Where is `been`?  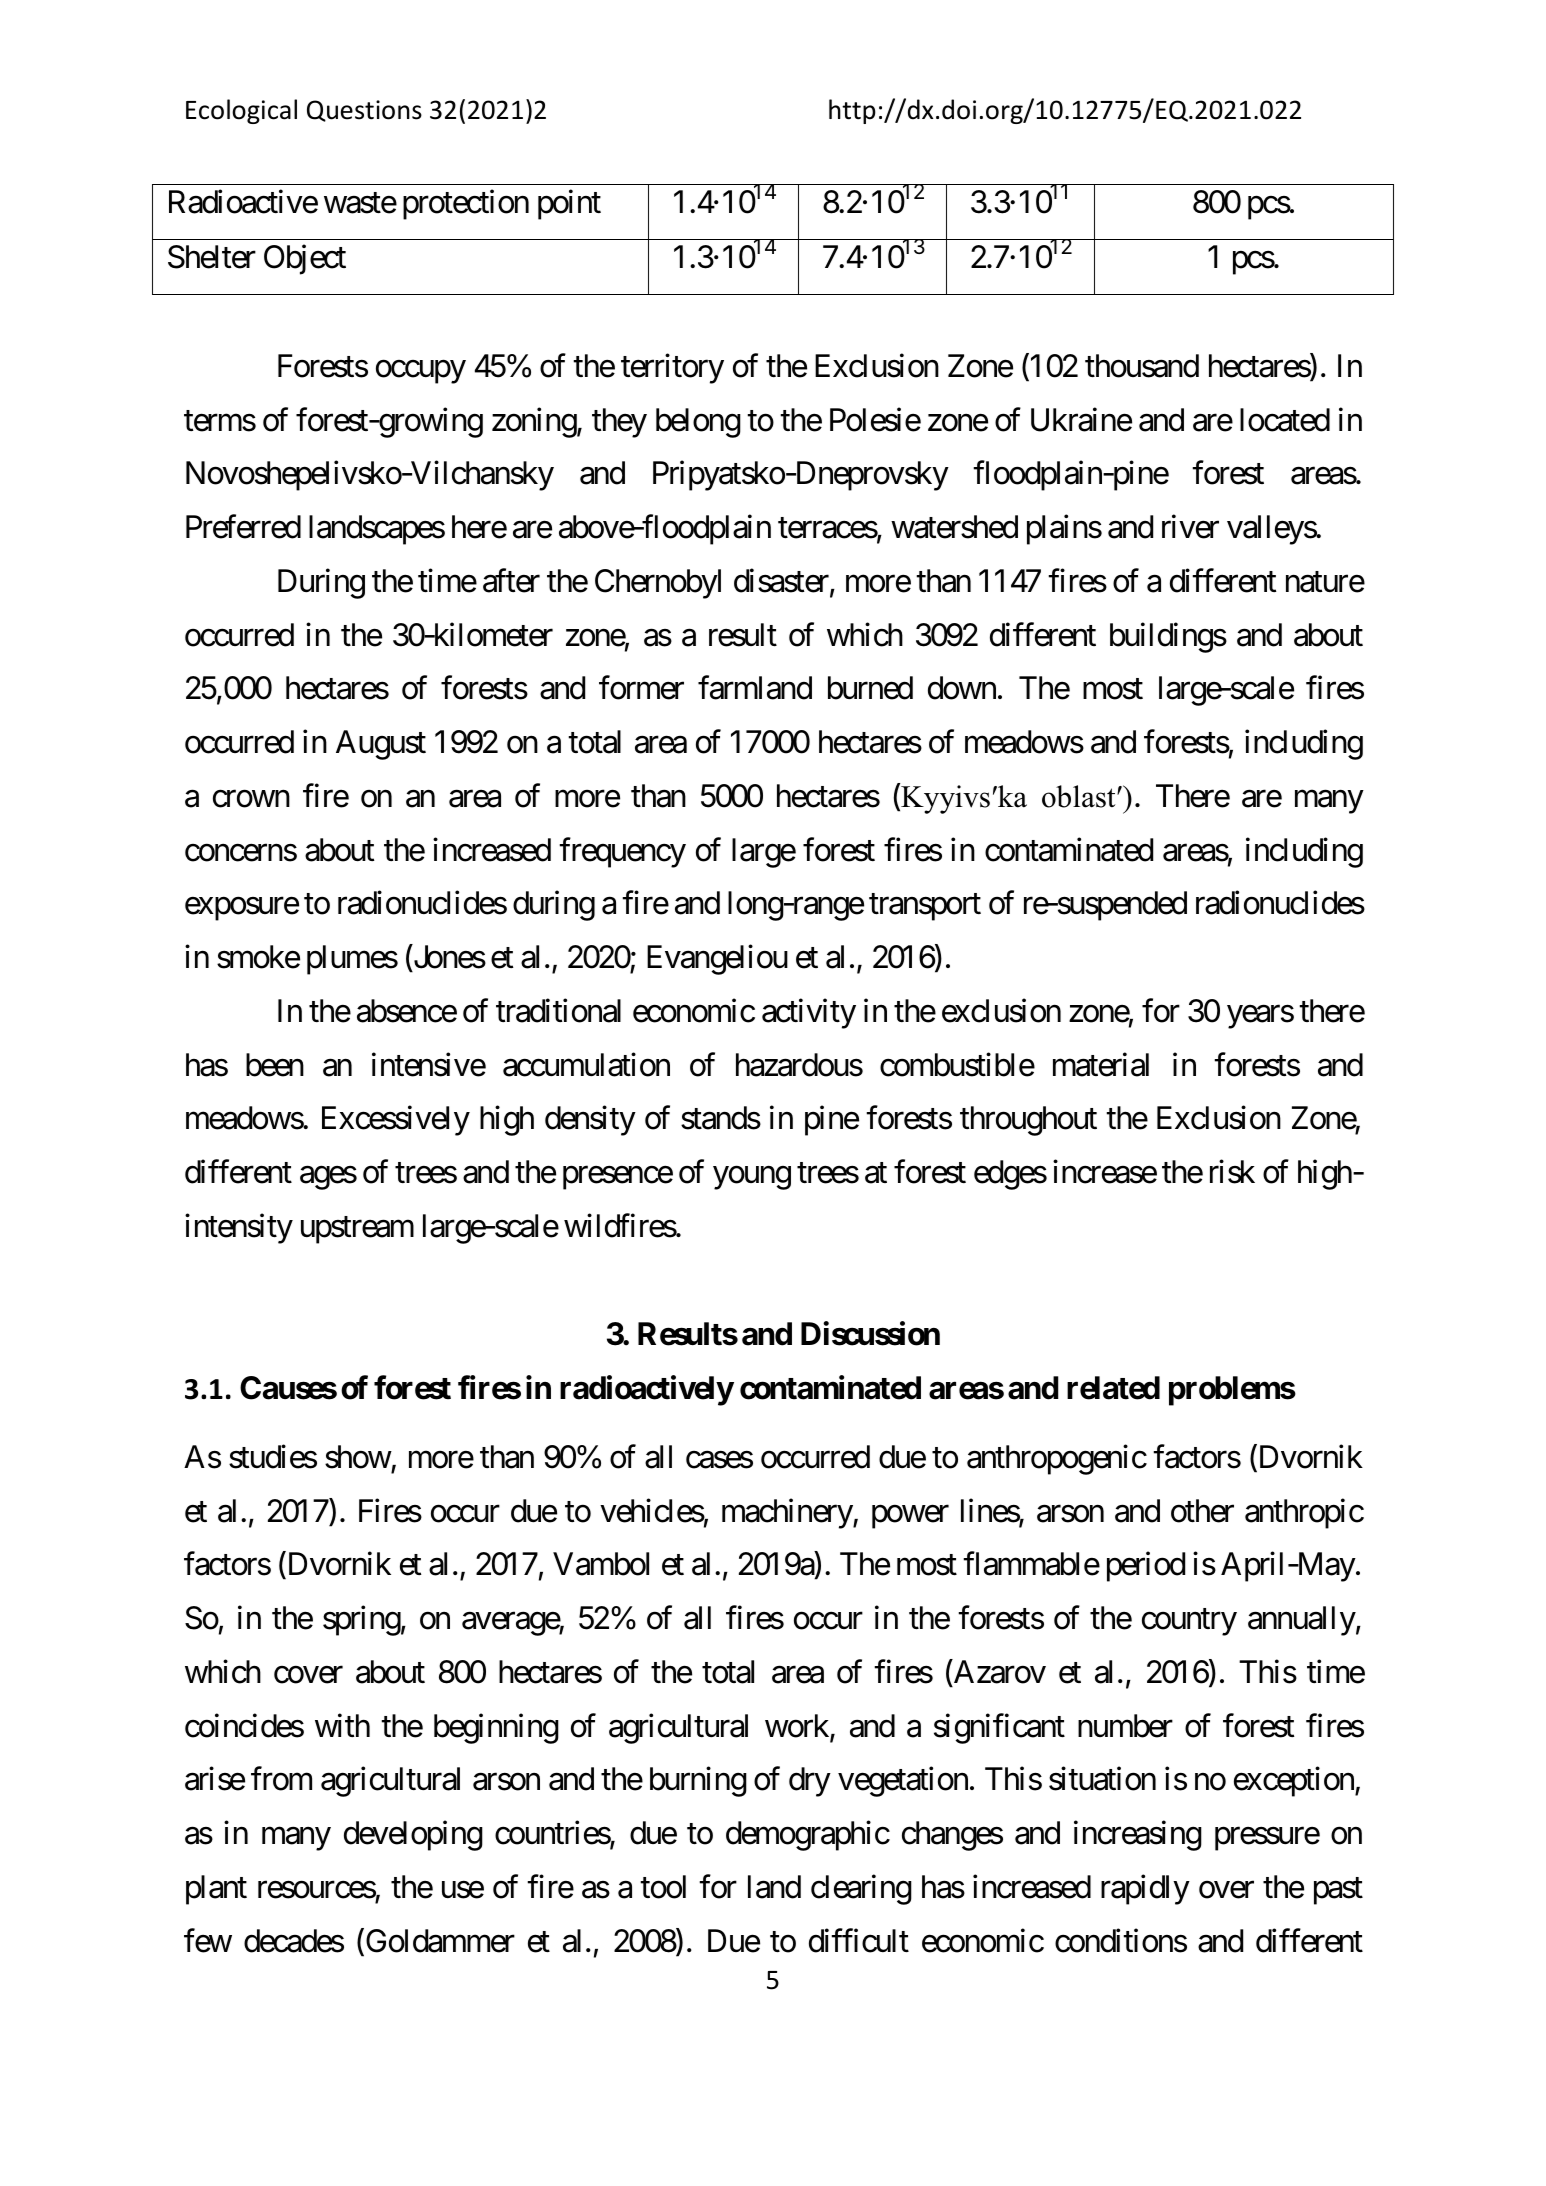 been is located at coordinates (275, 1065).
